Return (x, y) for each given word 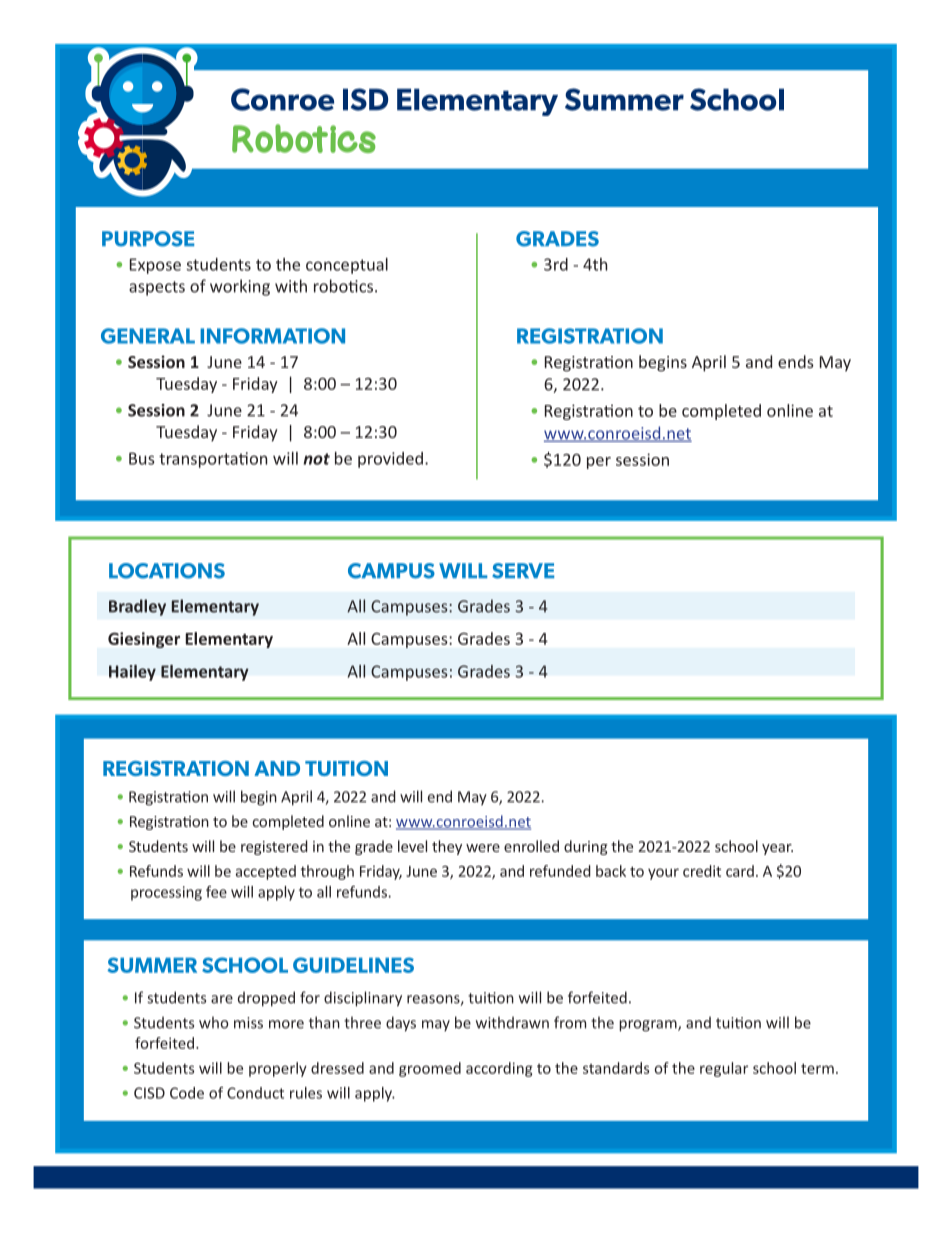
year (777, 849)
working (240, 287)
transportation (213, 460)
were (483, 848)
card (740, 871)
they (447, 847)
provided (390, 460)
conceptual (347, 266)
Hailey (132, 673)
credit (702, 871)
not (316, 459)
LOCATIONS (167, 571)
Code (187, 1093)
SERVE (523, 571)
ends (796, 361)
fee (216, 892)
